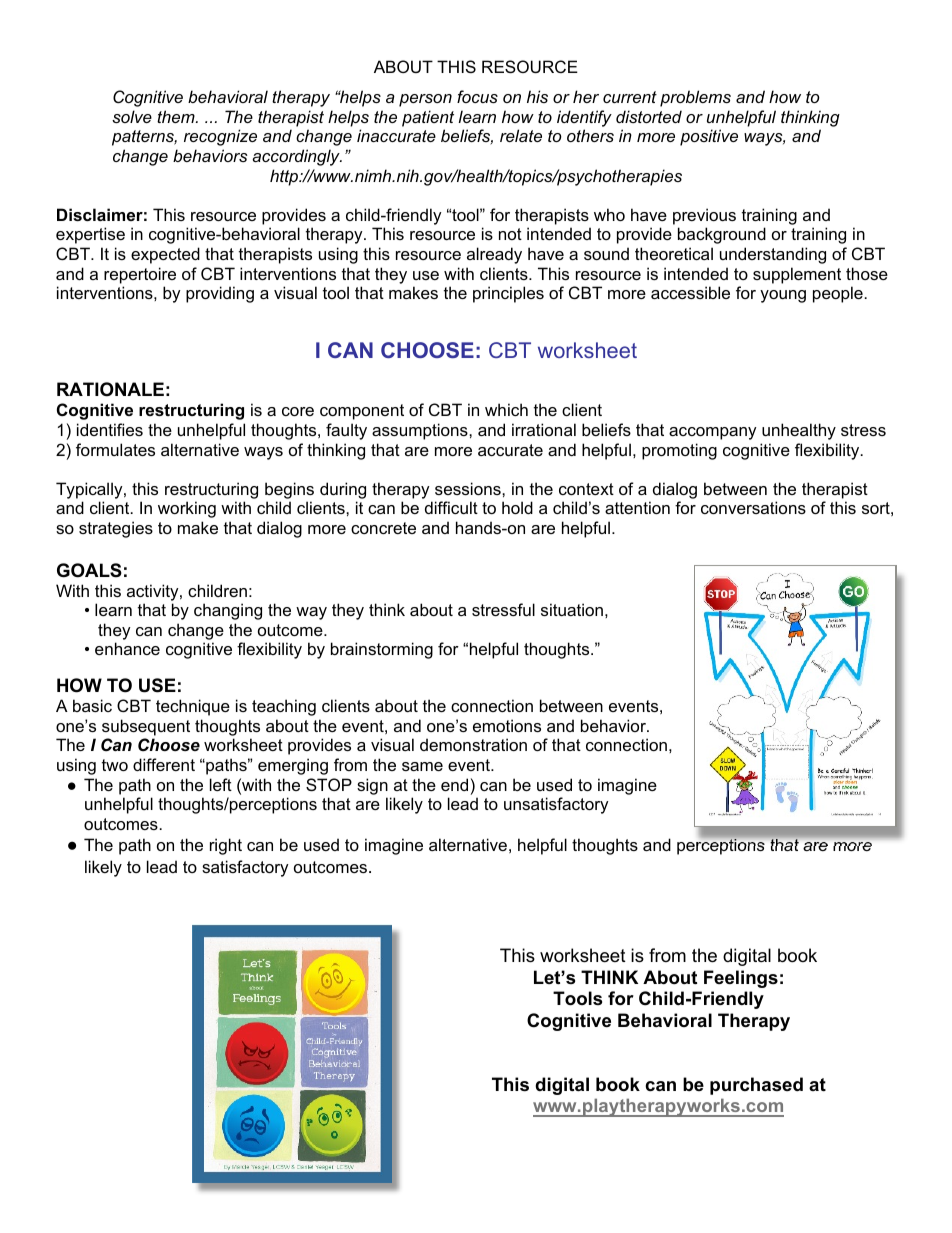  Describe the element at coordinates (226, 846) in the screenshot. I see `right` at that location.
